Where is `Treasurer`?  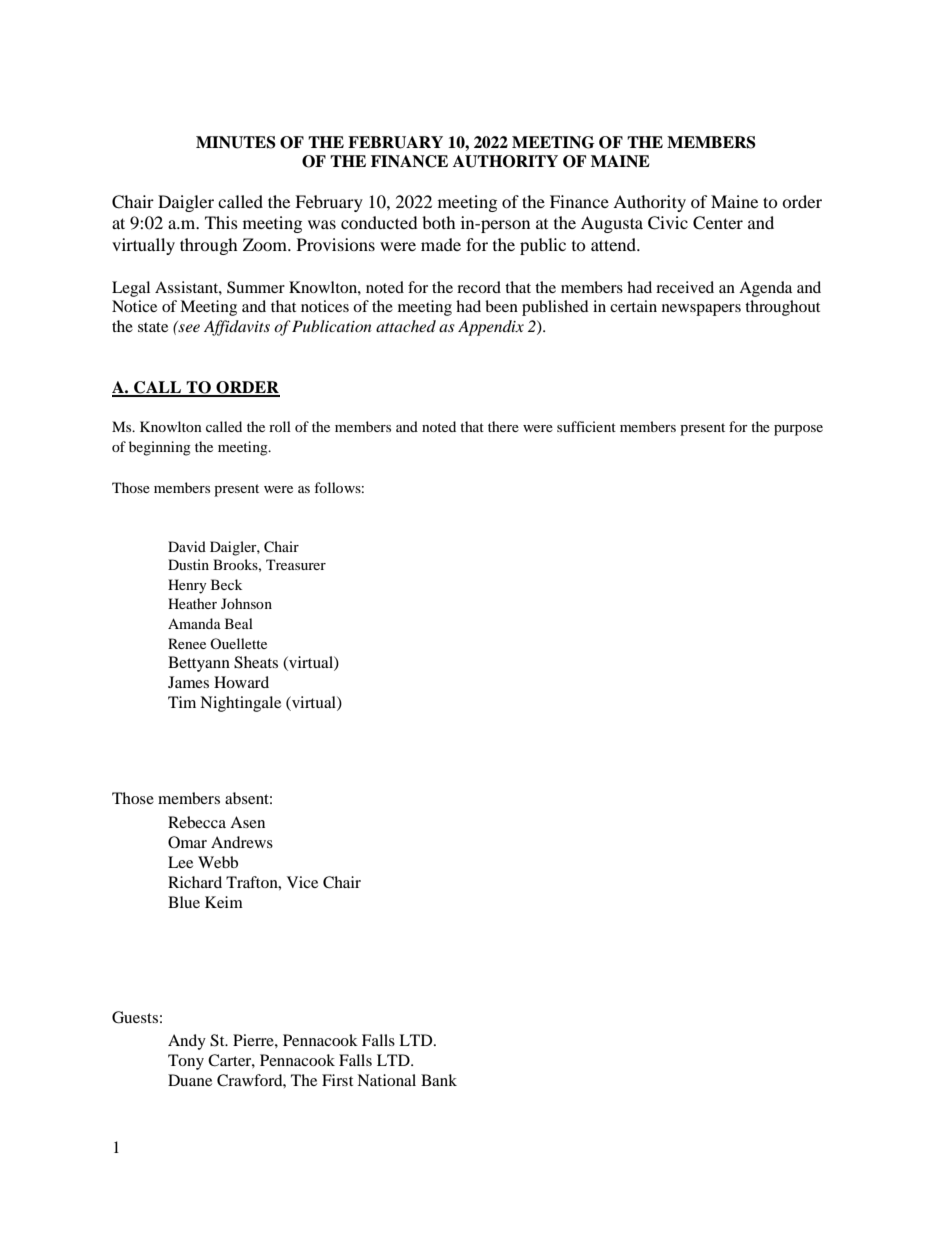 Treasurer is located at coordinates (296, 564).
